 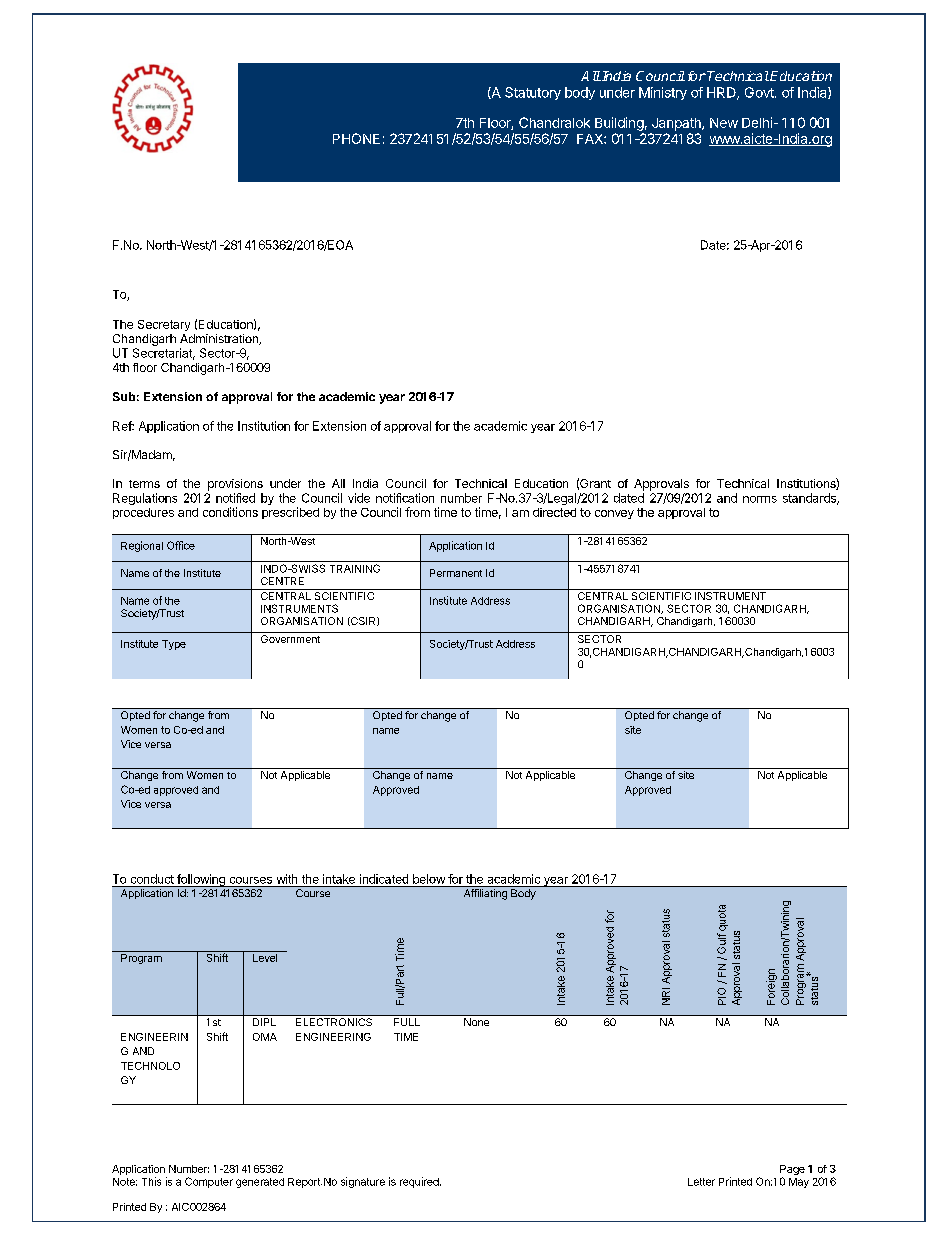 What do you see at coordinates (533, 93) in the document?
I see `Statutory` at bounding box center [533, 93].
